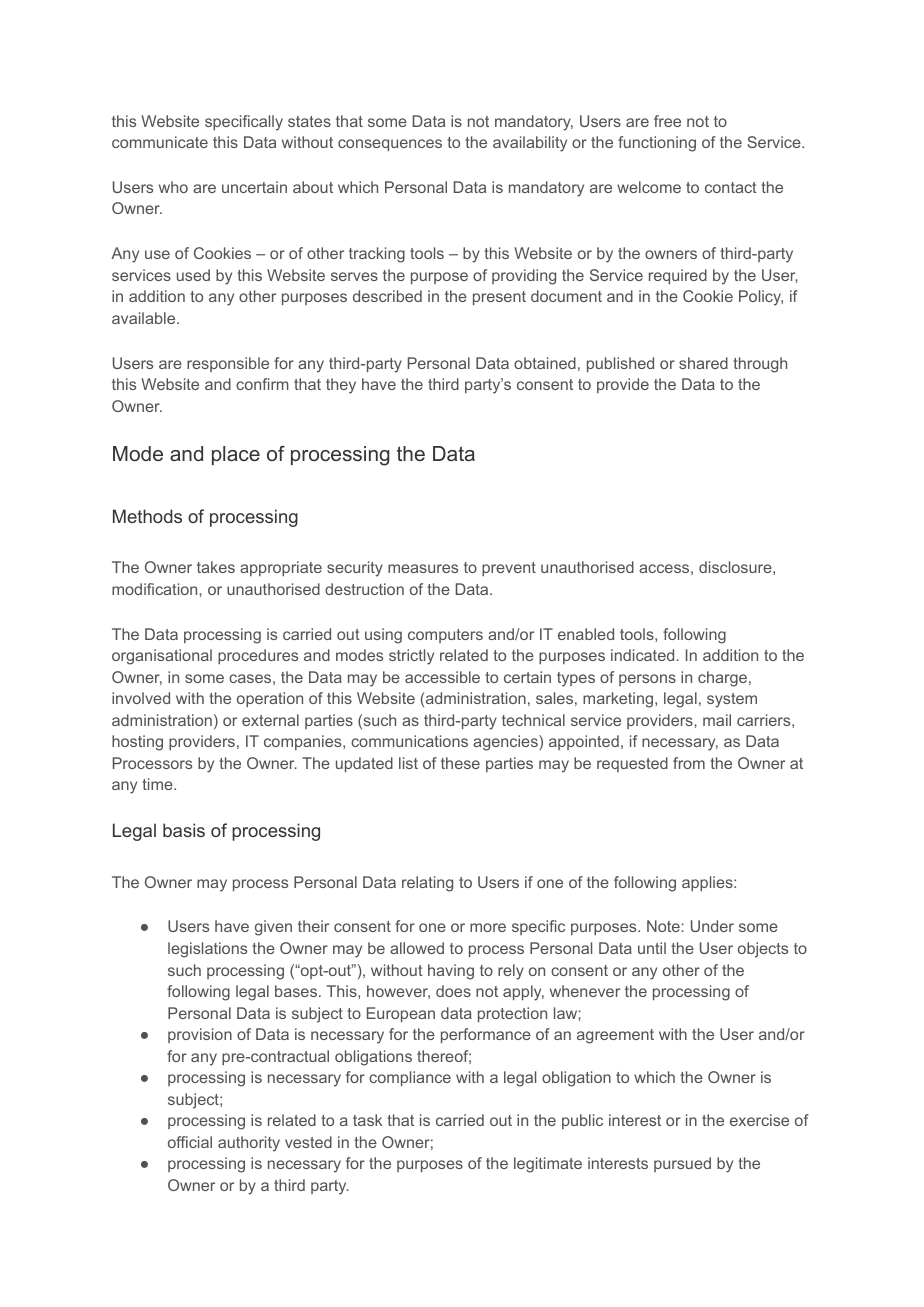 Image resolution: width=924 pixels, height=1307 pixels. I want to click on official, so click(190, 1142).
